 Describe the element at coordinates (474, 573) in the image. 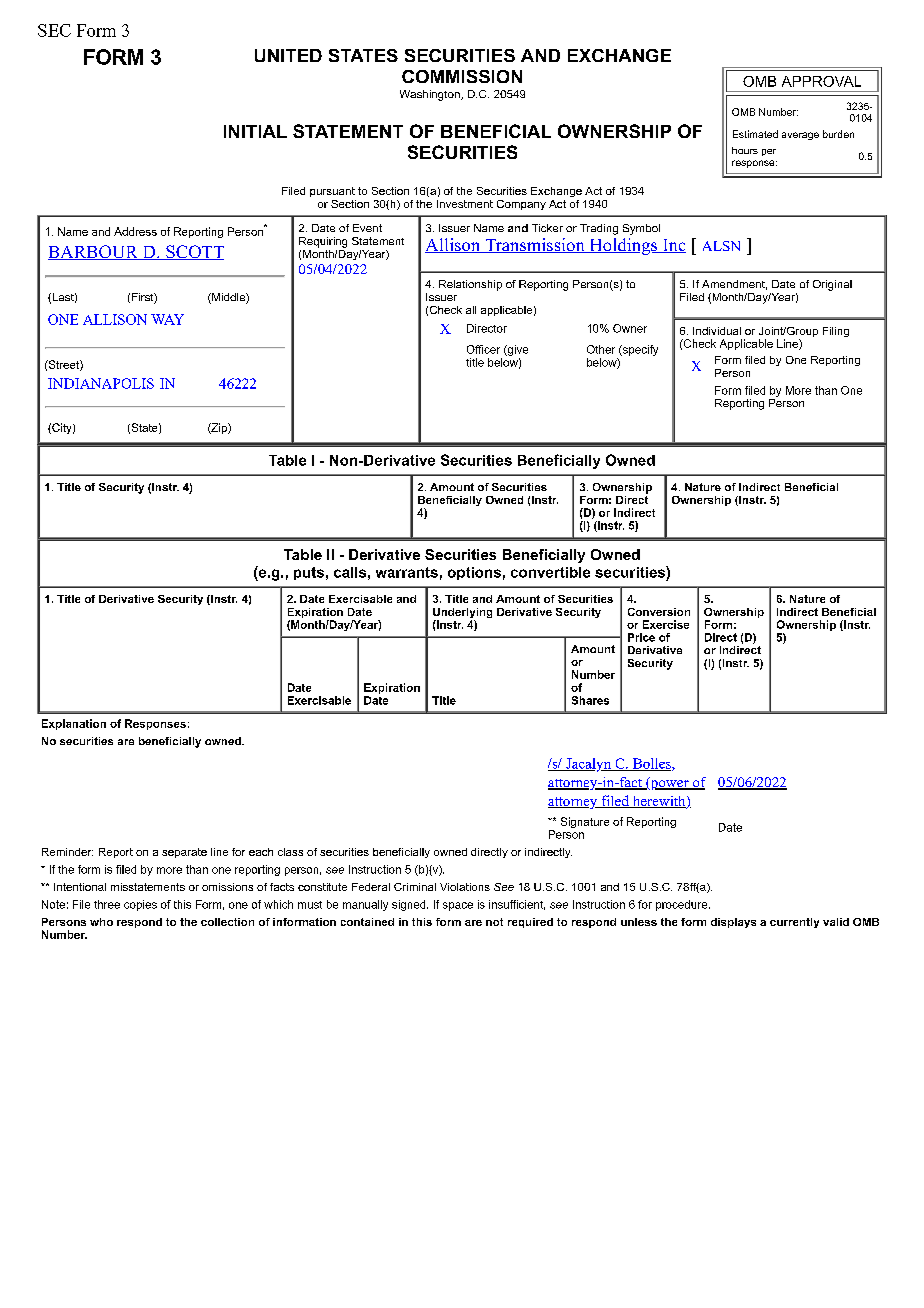

I see `options` at that location.
